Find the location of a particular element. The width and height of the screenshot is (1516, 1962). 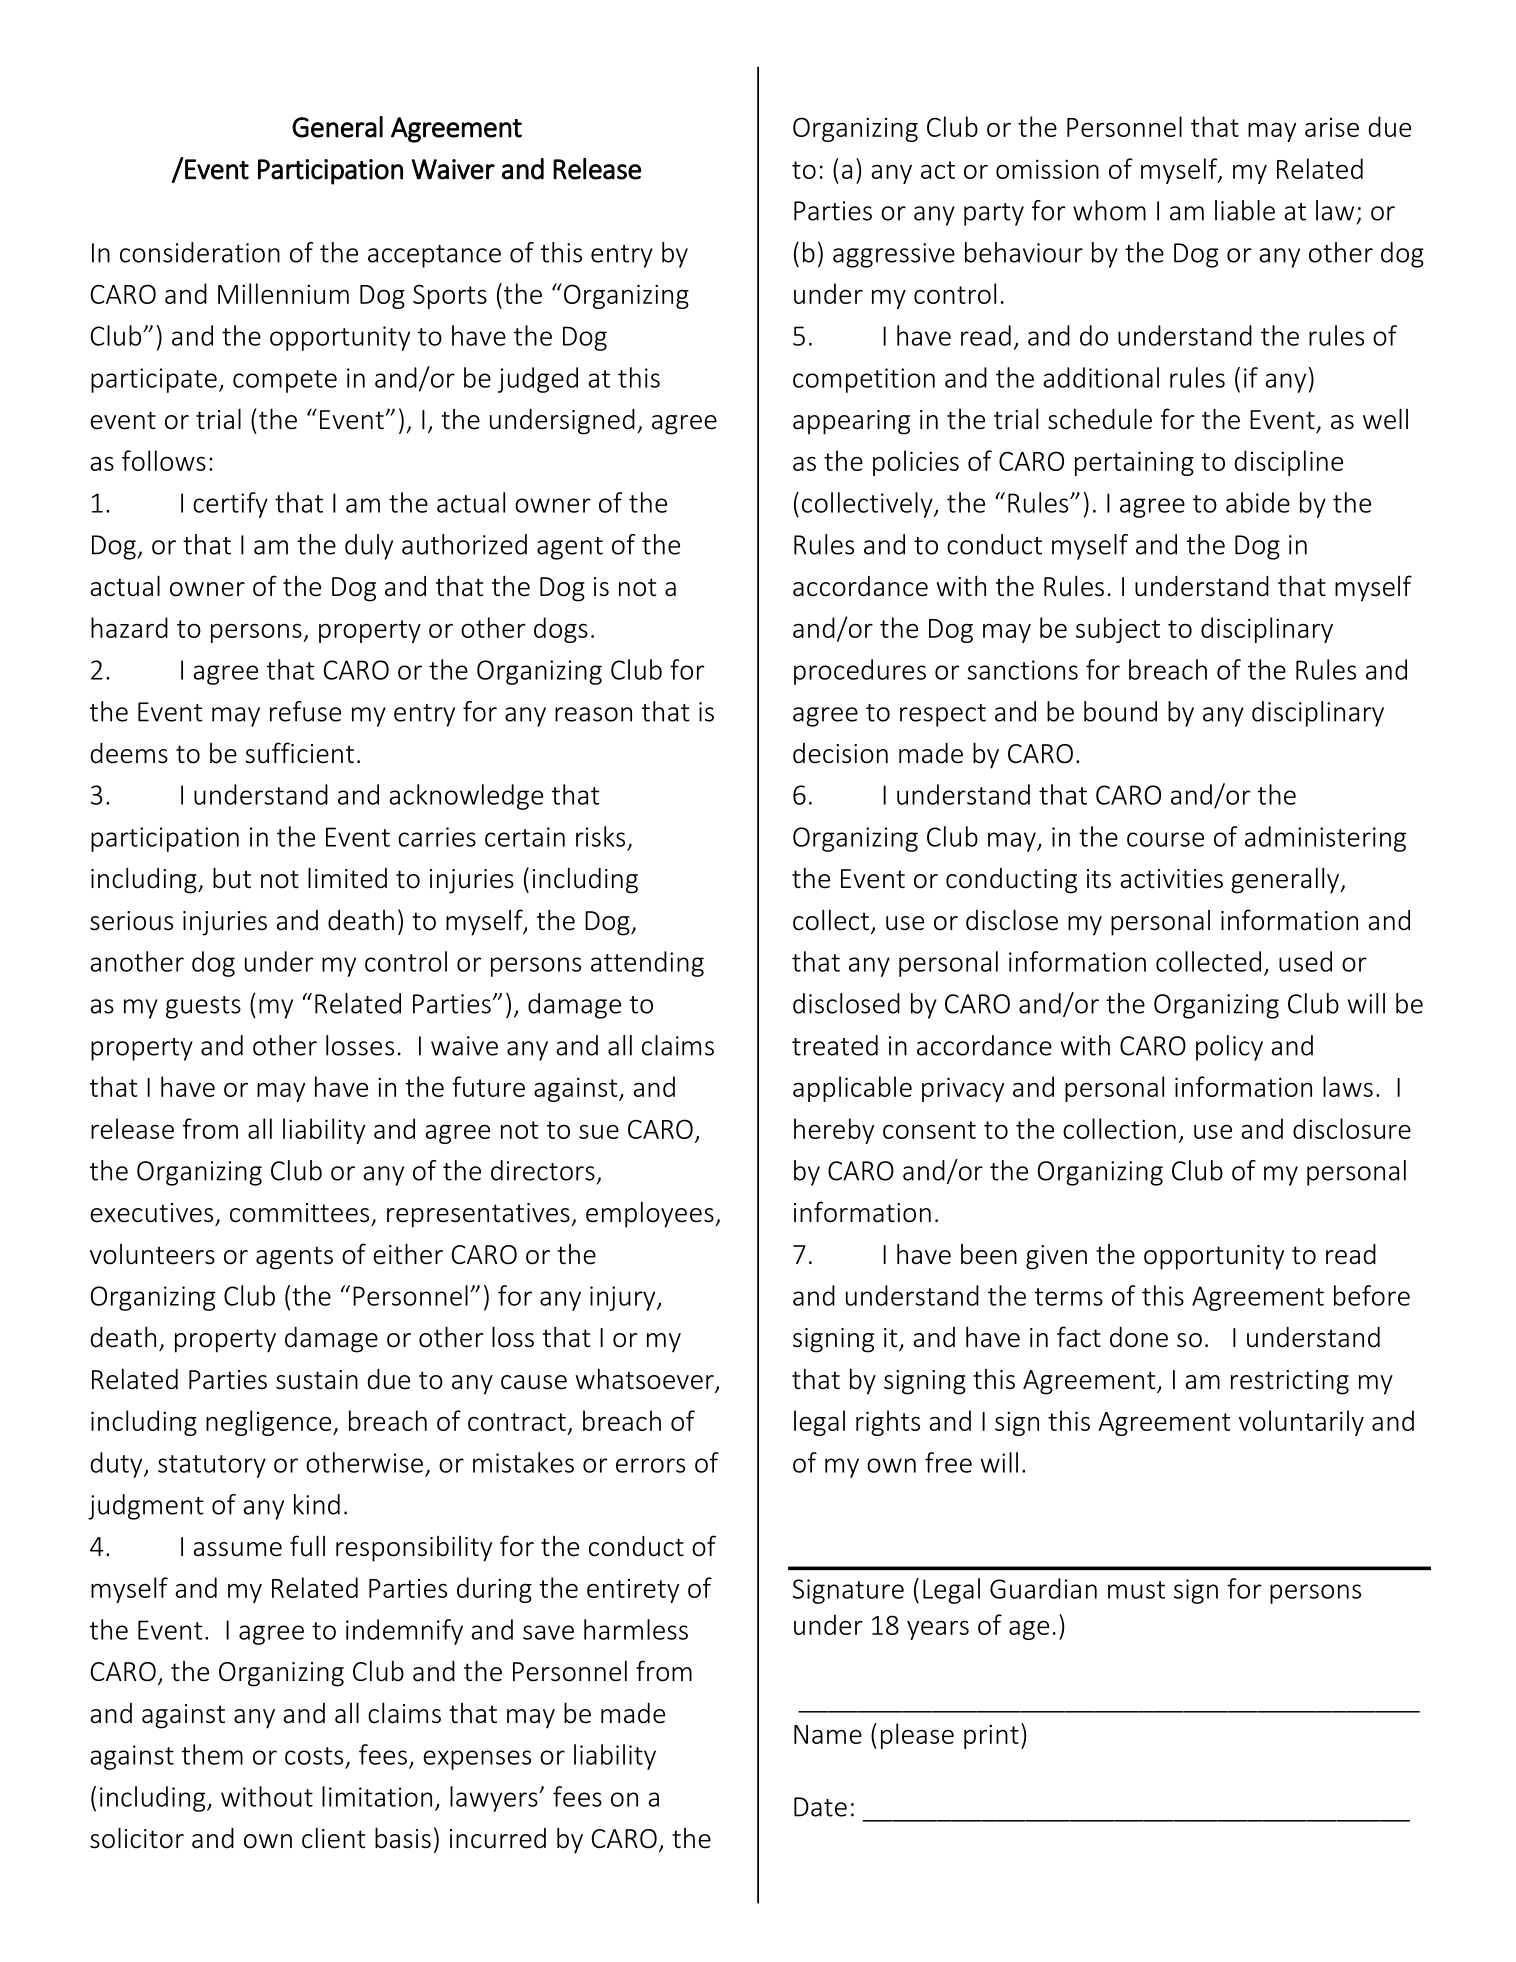

print is located at coordinates (991, 1736).
